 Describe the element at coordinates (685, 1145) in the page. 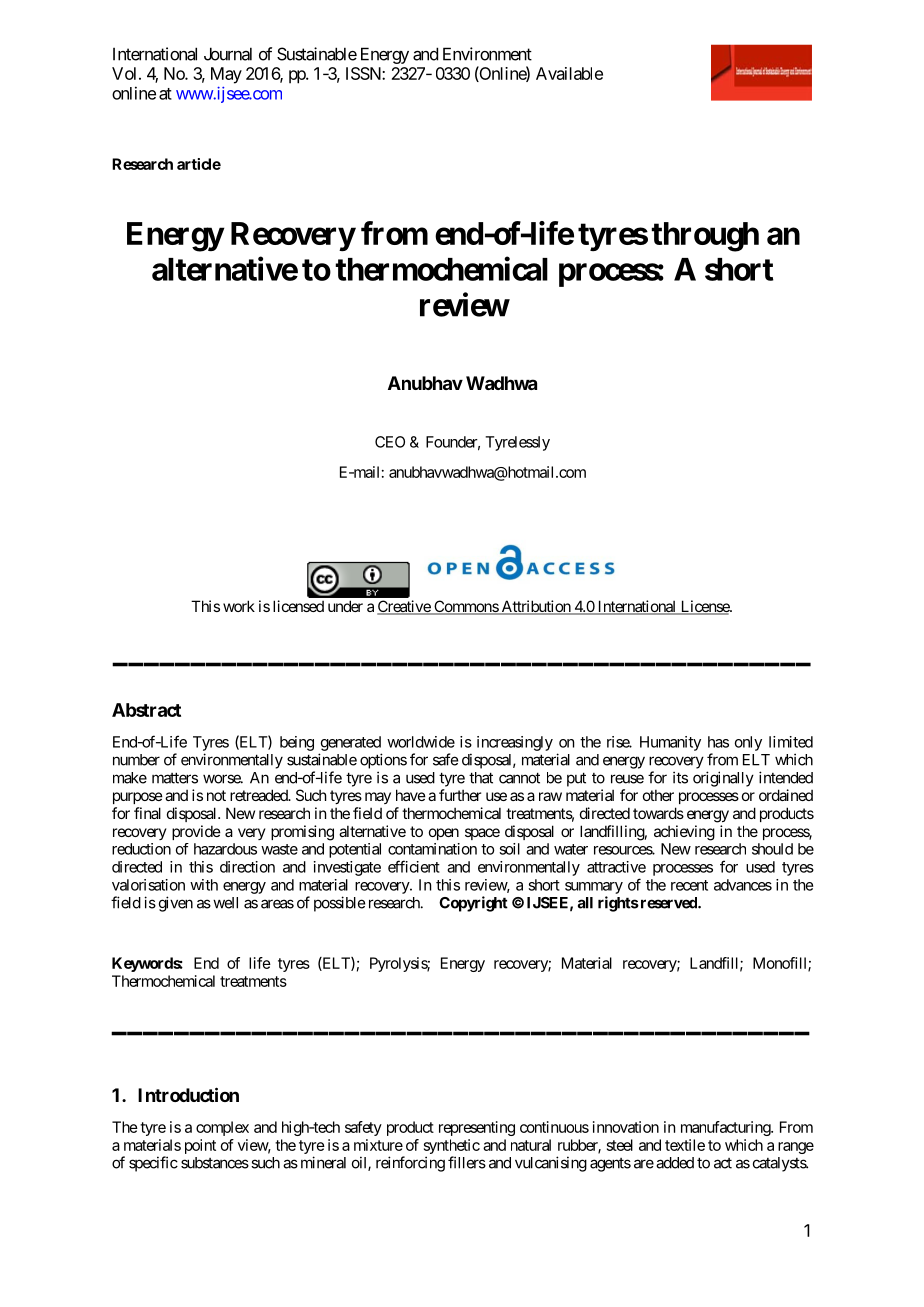

I see `textile` at that location.
